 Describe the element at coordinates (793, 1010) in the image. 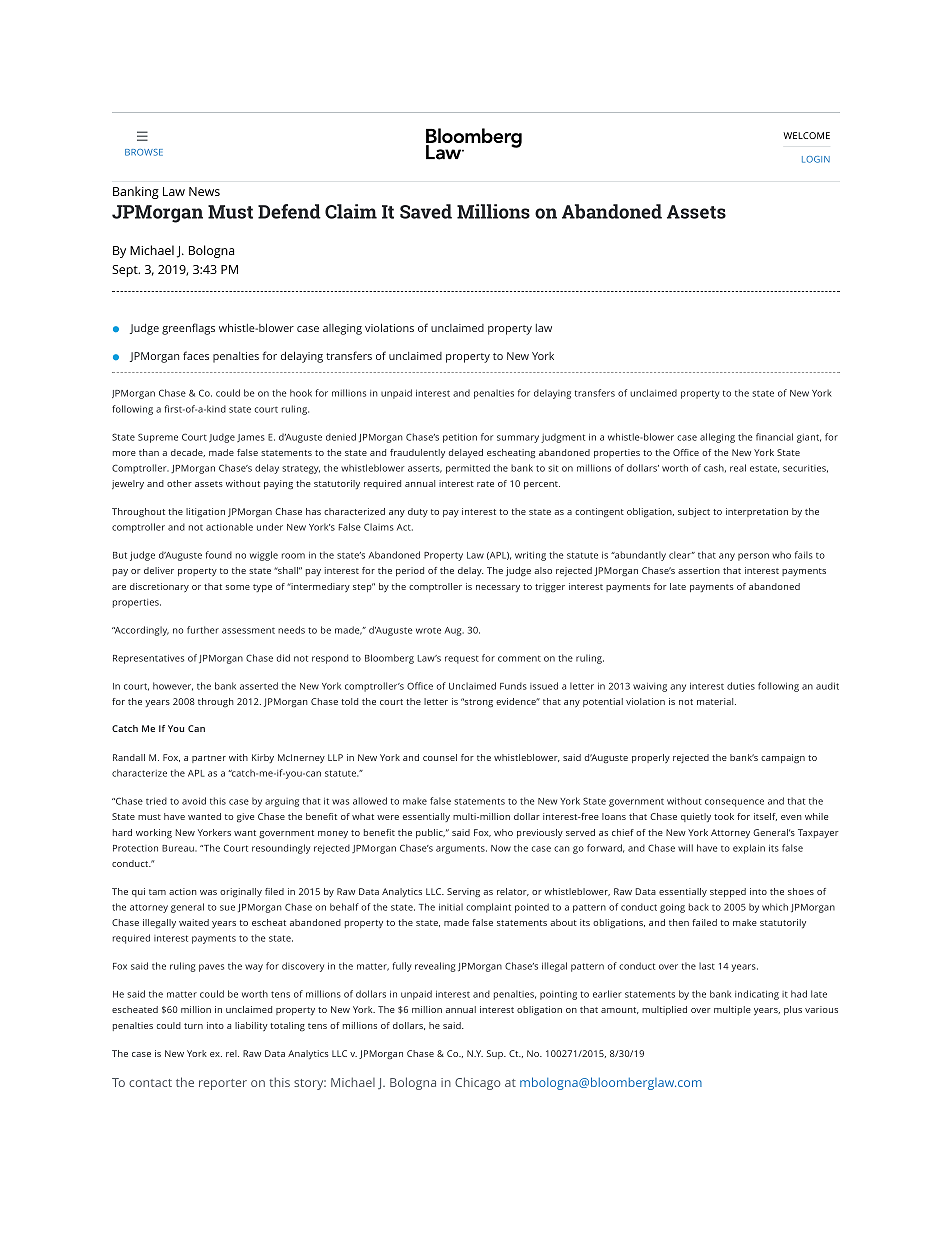

I see `plus` at that location.
